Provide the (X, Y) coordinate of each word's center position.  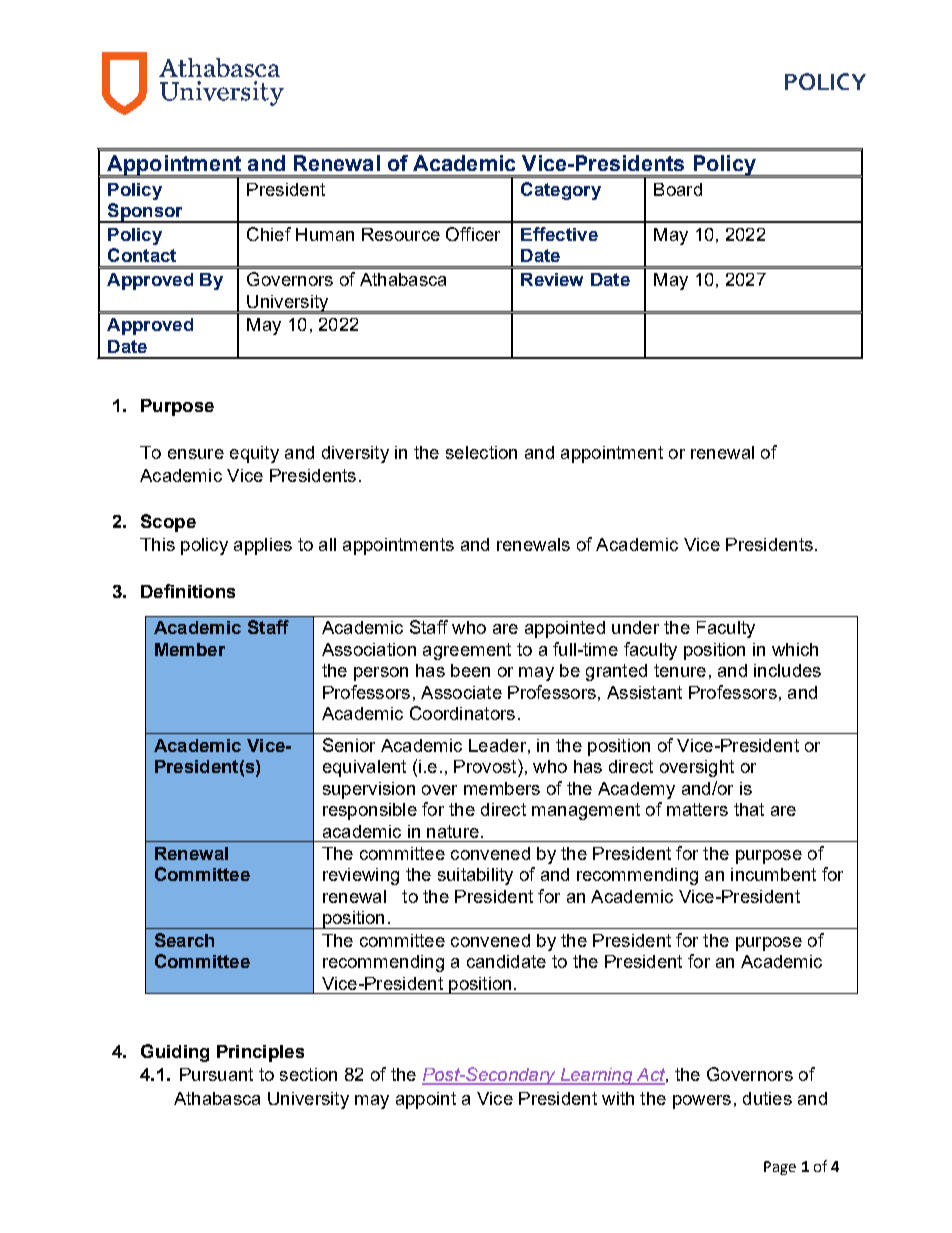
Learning (596, 1076)
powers (702, 1102)
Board (678, 189)
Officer (473, 234)
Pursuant (216, 1074)
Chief (269, 234)
